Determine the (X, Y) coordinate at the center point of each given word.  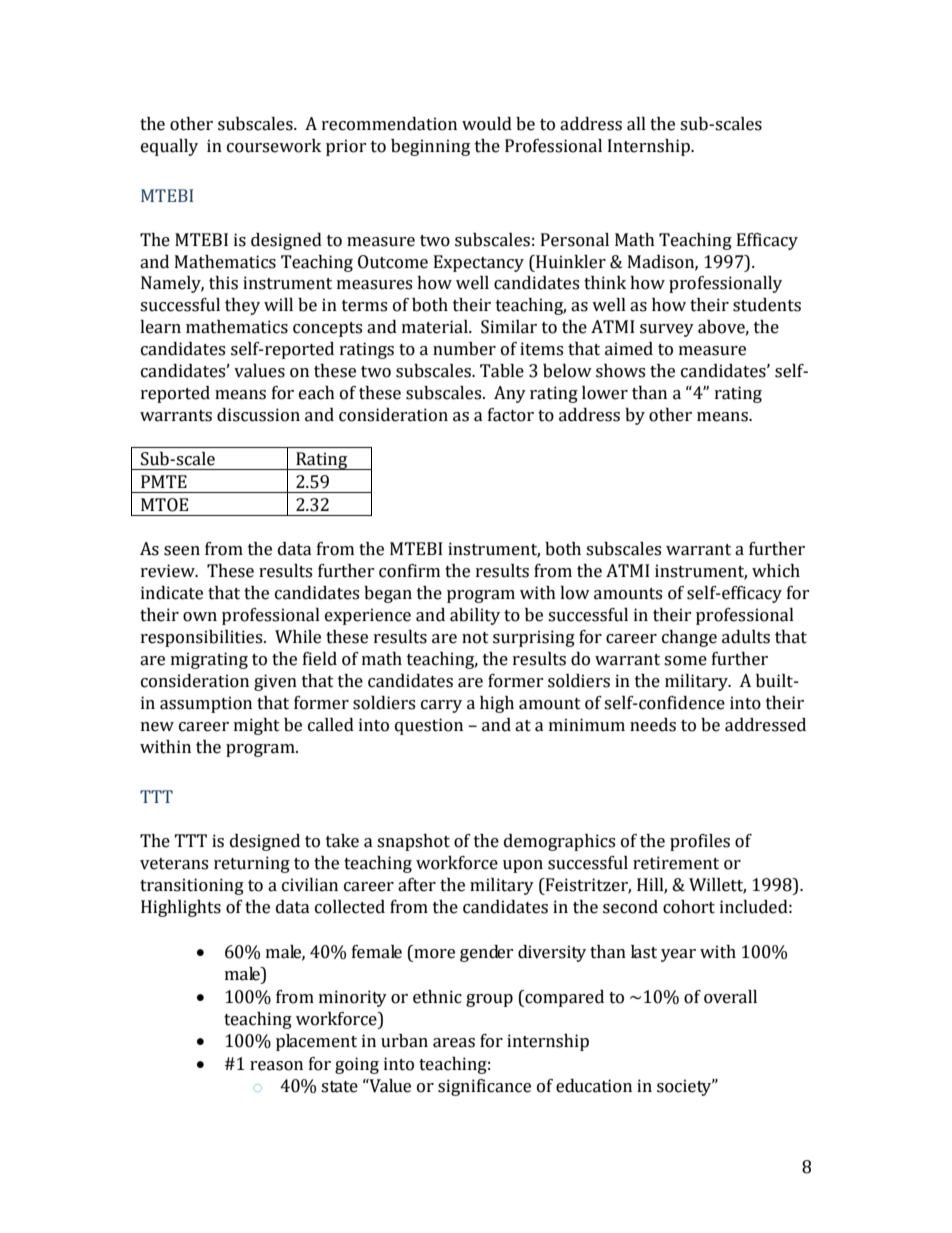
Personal (575, 240)
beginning (430, 147)
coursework (274, 146)
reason (276, 1066)
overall (730, 997)
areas (454, 1043)
